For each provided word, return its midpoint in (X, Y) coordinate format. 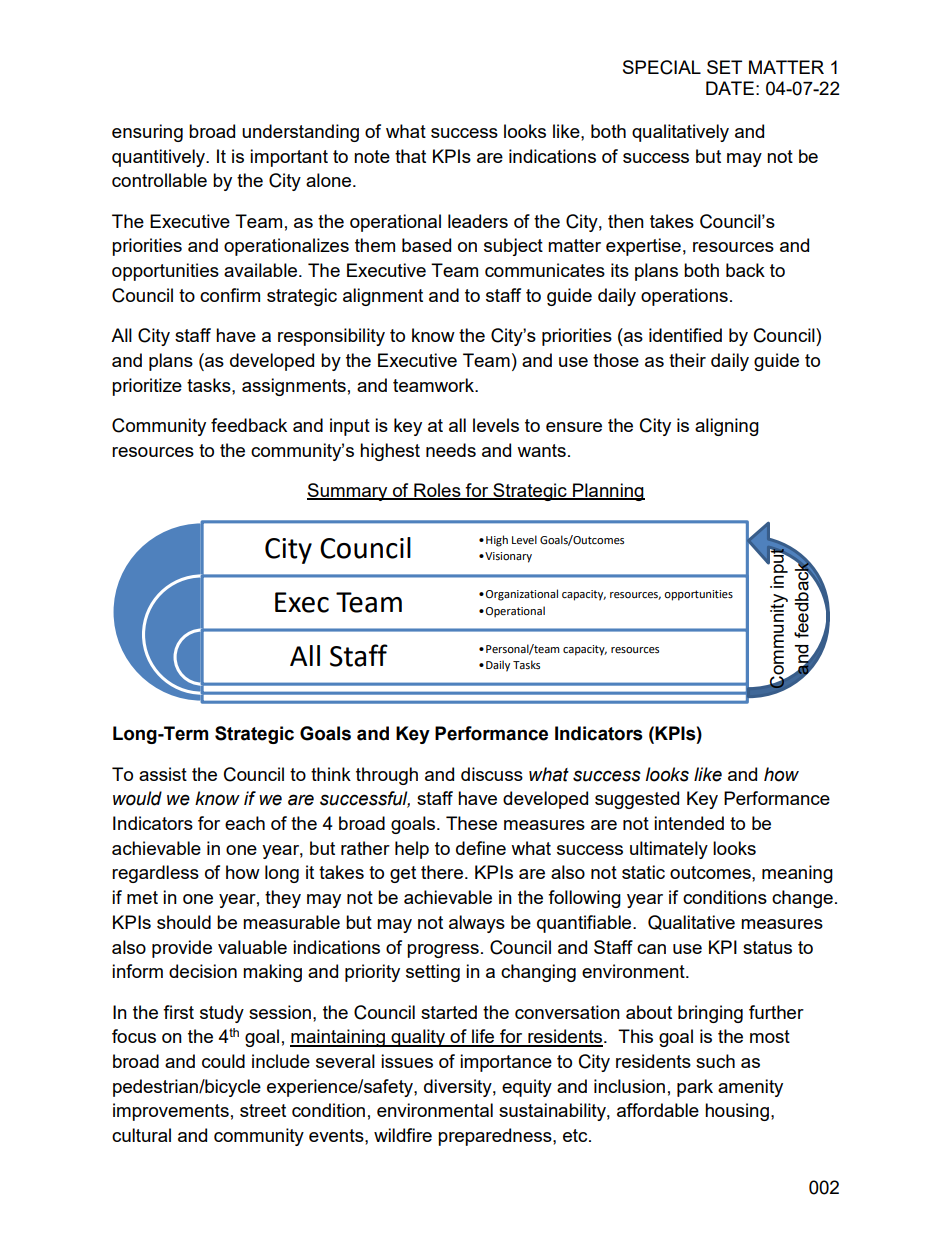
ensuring (147, 133)
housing (737, 1112)
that (410, 156)
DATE (730, 88)
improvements (171, 1112)
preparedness (496, 1137)
